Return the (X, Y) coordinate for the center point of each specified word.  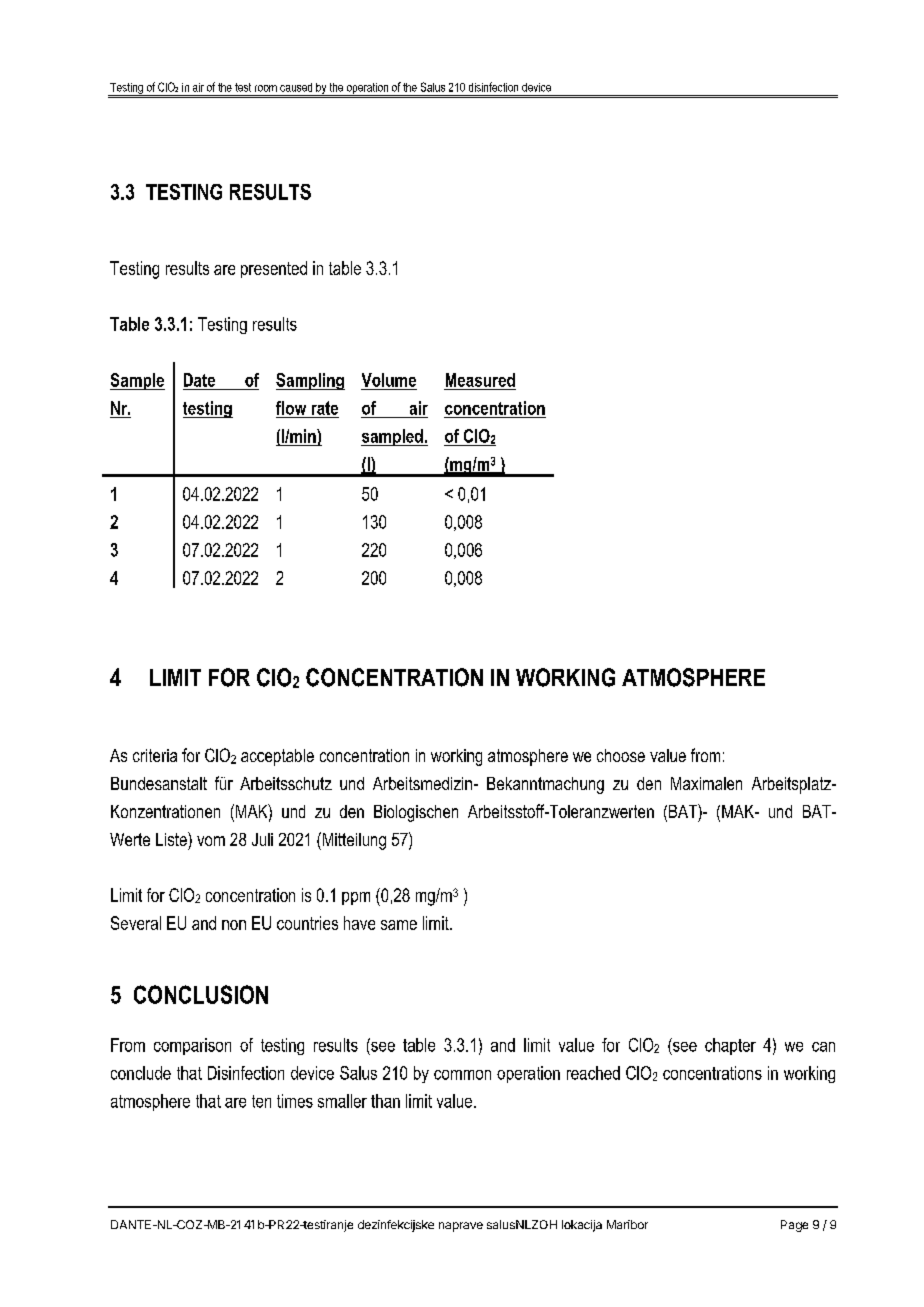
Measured (480, 380)
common (462, 1075)
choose (621, 755)
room (266, 88)
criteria (155, 755)
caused (296, 87)
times (295, 1101)
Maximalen (706, 783)
